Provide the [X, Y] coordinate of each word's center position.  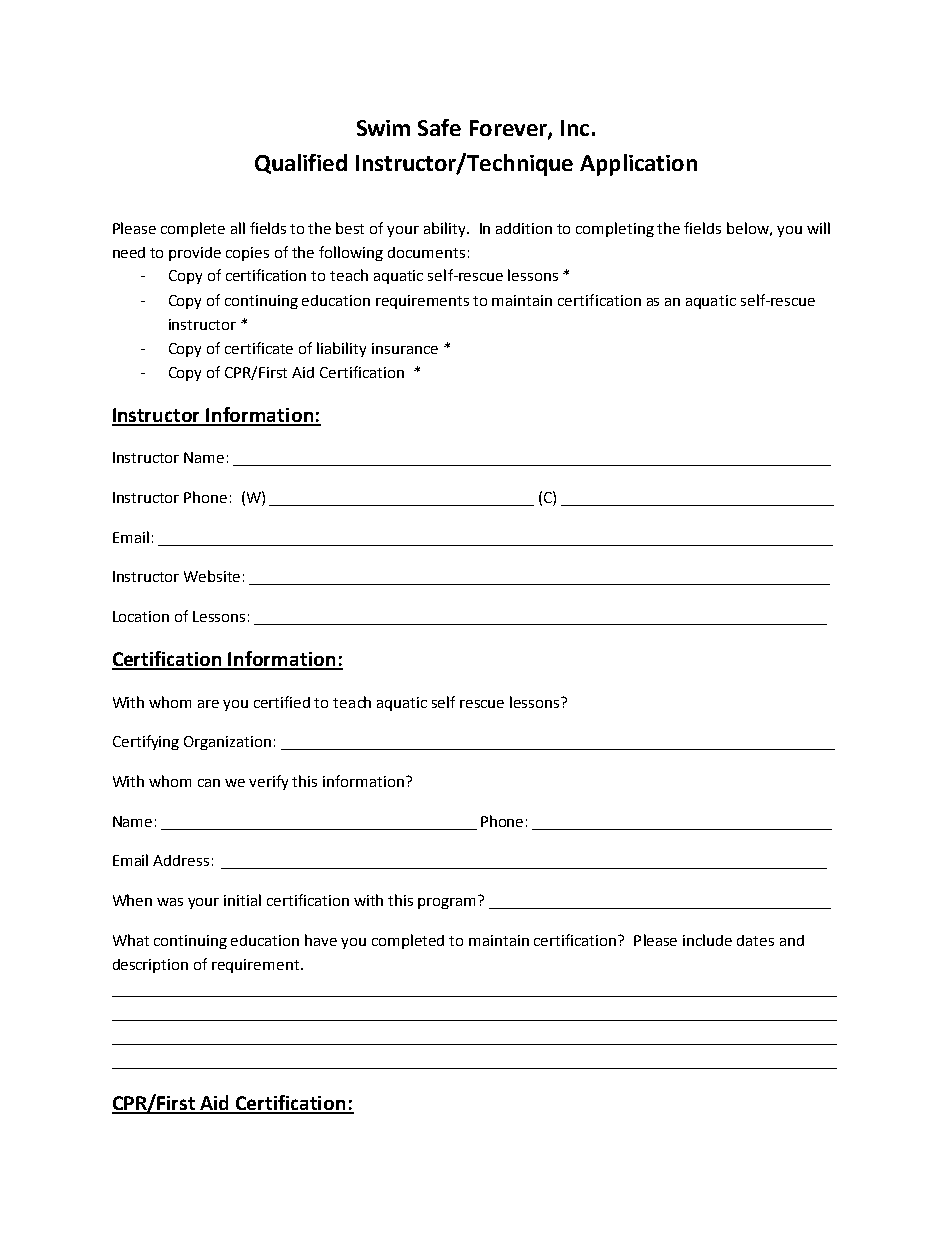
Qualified [301, 164]
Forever [509, 129]
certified [282, 702]
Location [141, 616]
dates [755, 940]
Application [638, 165]
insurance [405, 348]
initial [242, 900]
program [448, 902]
